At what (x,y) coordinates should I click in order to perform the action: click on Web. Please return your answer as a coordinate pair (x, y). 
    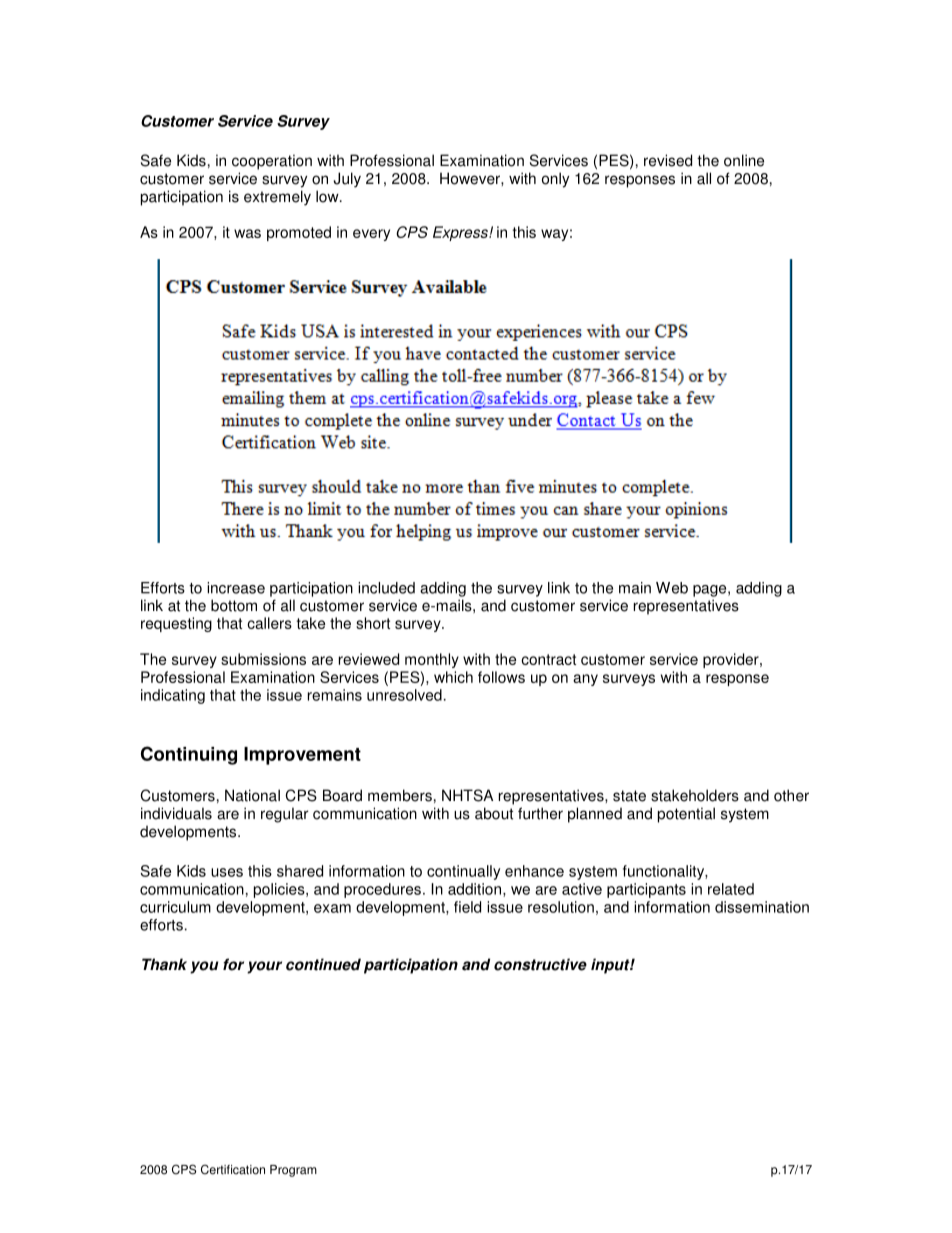
    Looking at the image, I should click on (672, 588).
